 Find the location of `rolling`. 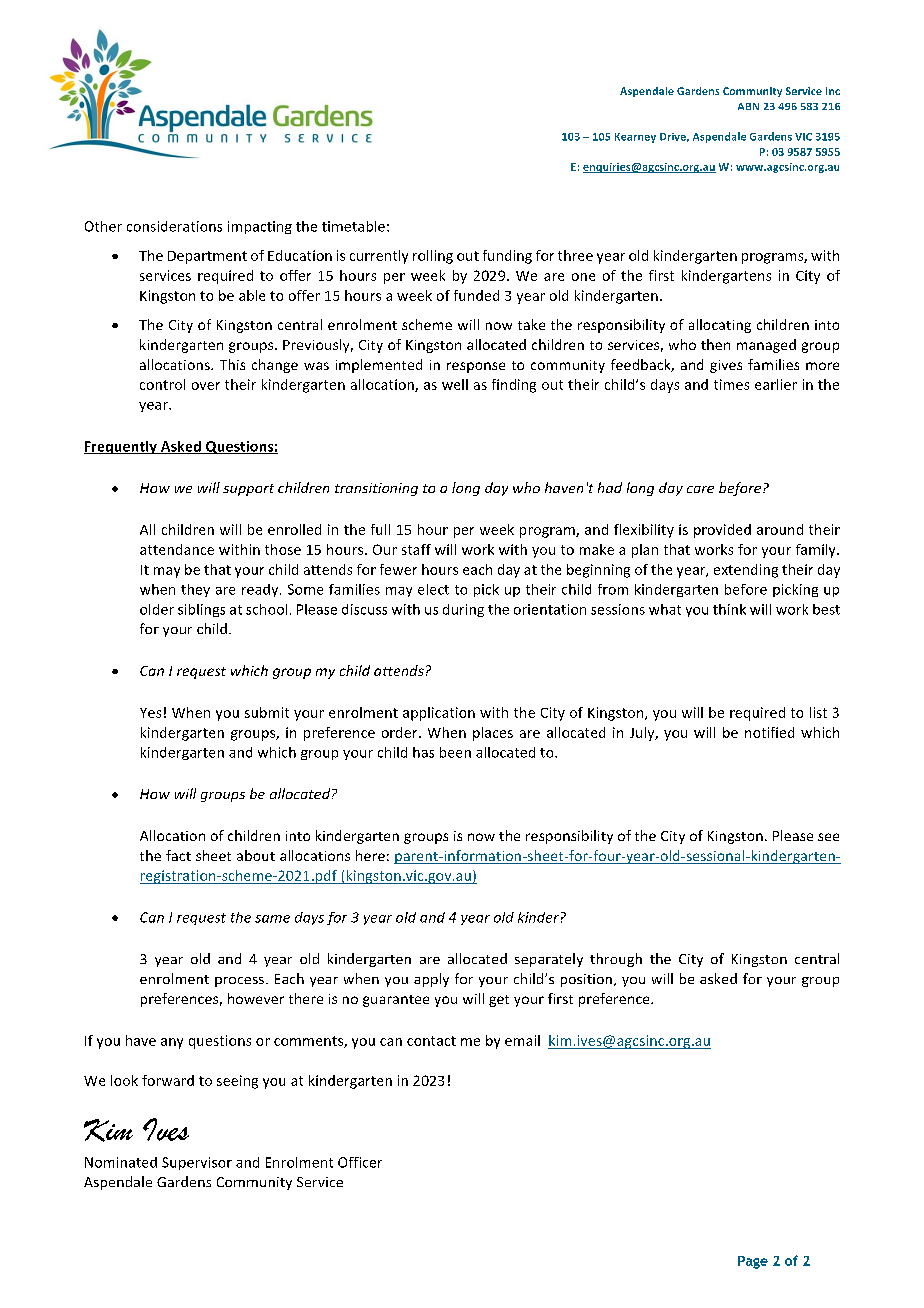

rolling is located at coordinates (433, 257).
